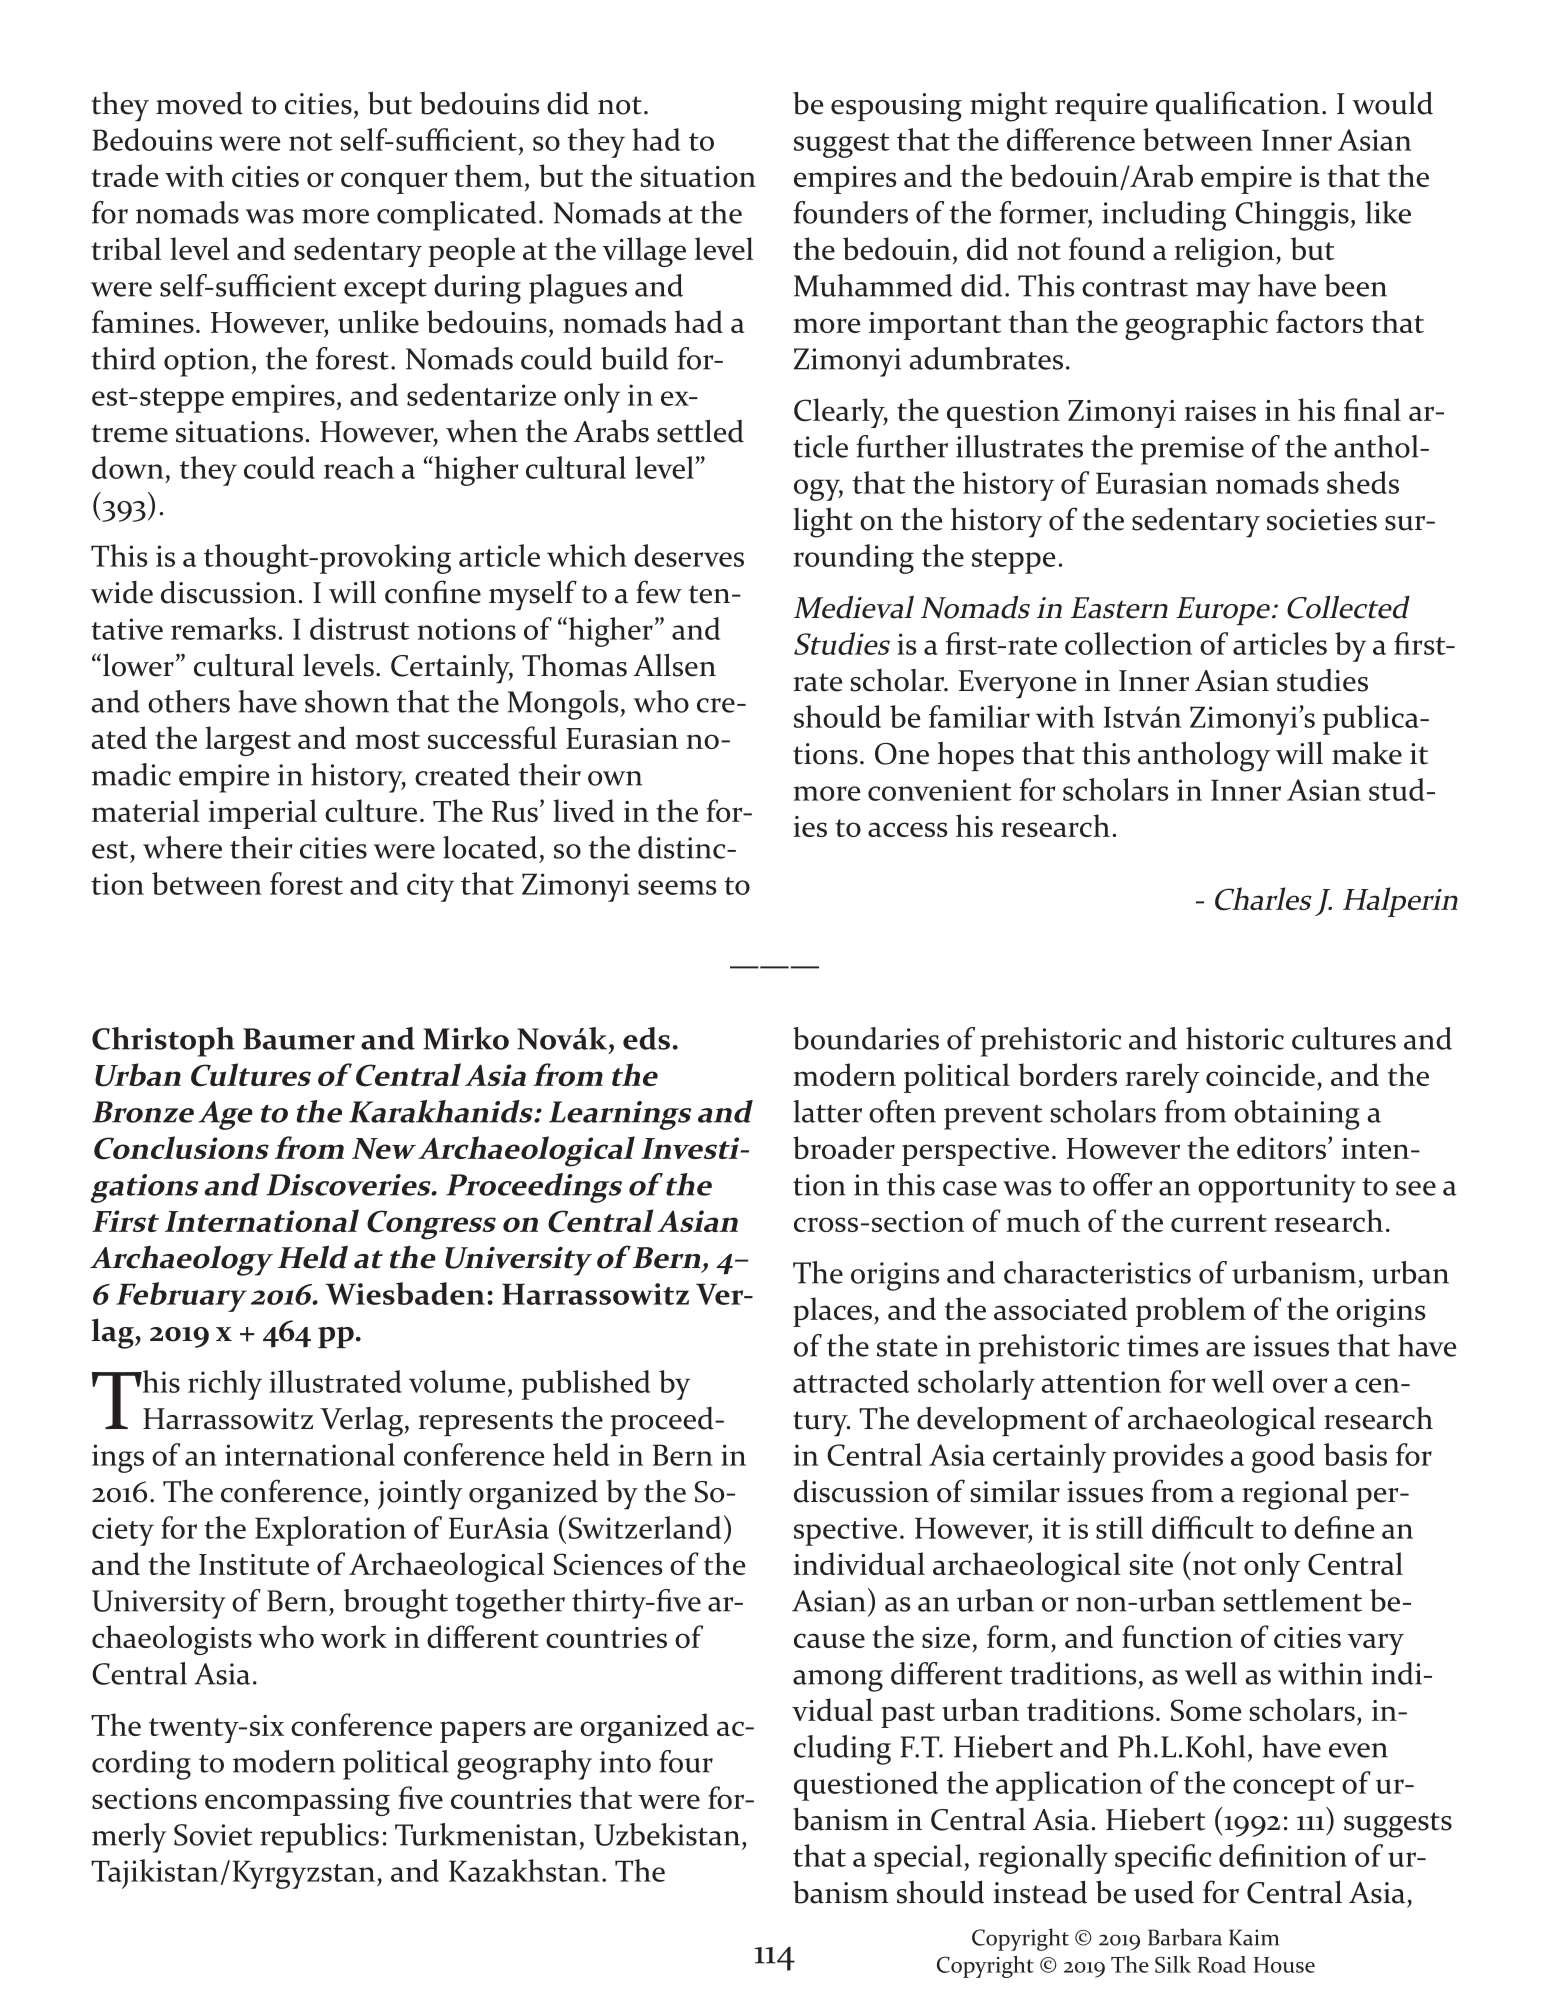  What do you see at coordinates (163, 1042) in the page?
I see `Christoph` at bounding box center [163, 1042].
